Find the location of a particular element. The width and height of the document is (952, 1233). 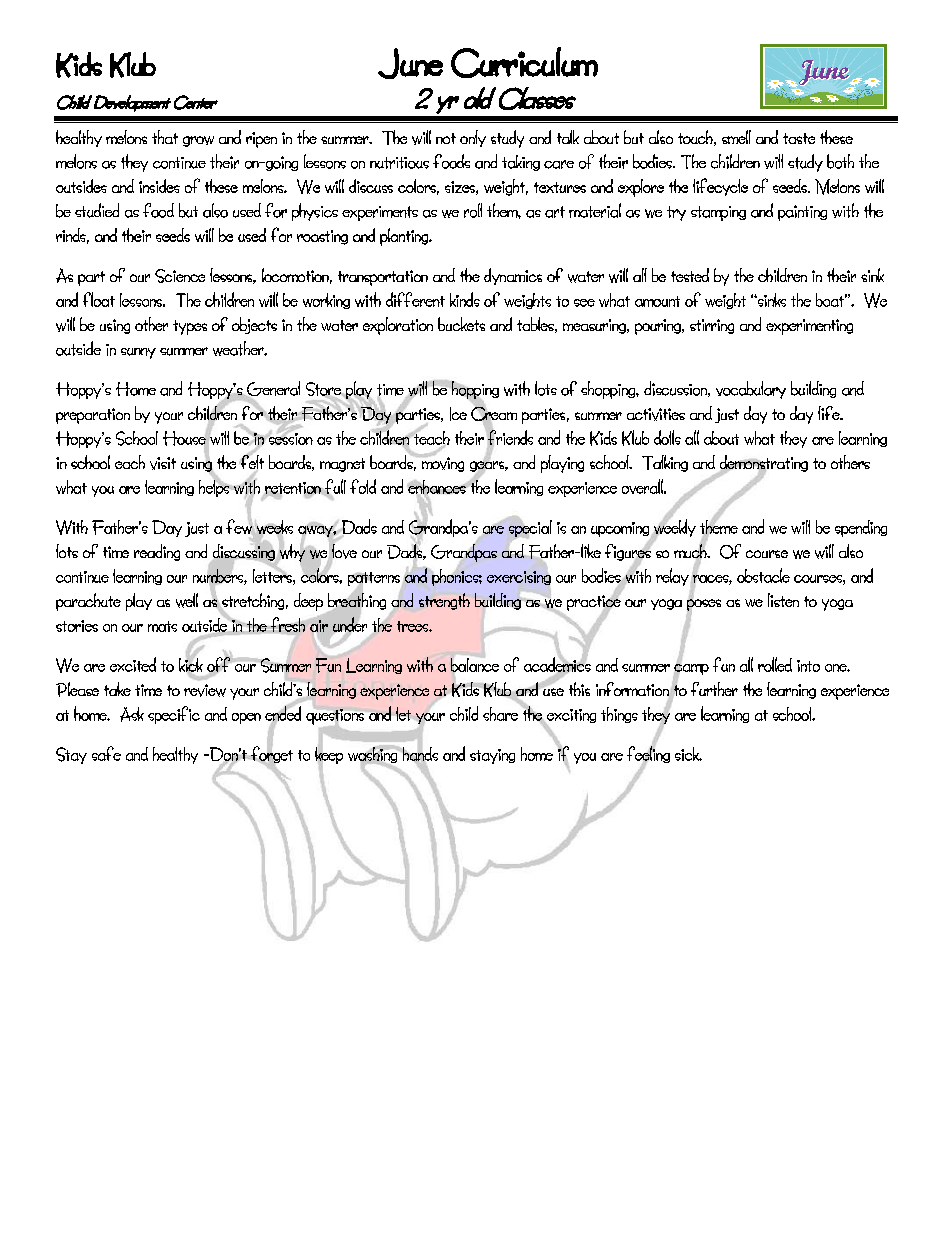

smell is located at coordinates (736, 137).
